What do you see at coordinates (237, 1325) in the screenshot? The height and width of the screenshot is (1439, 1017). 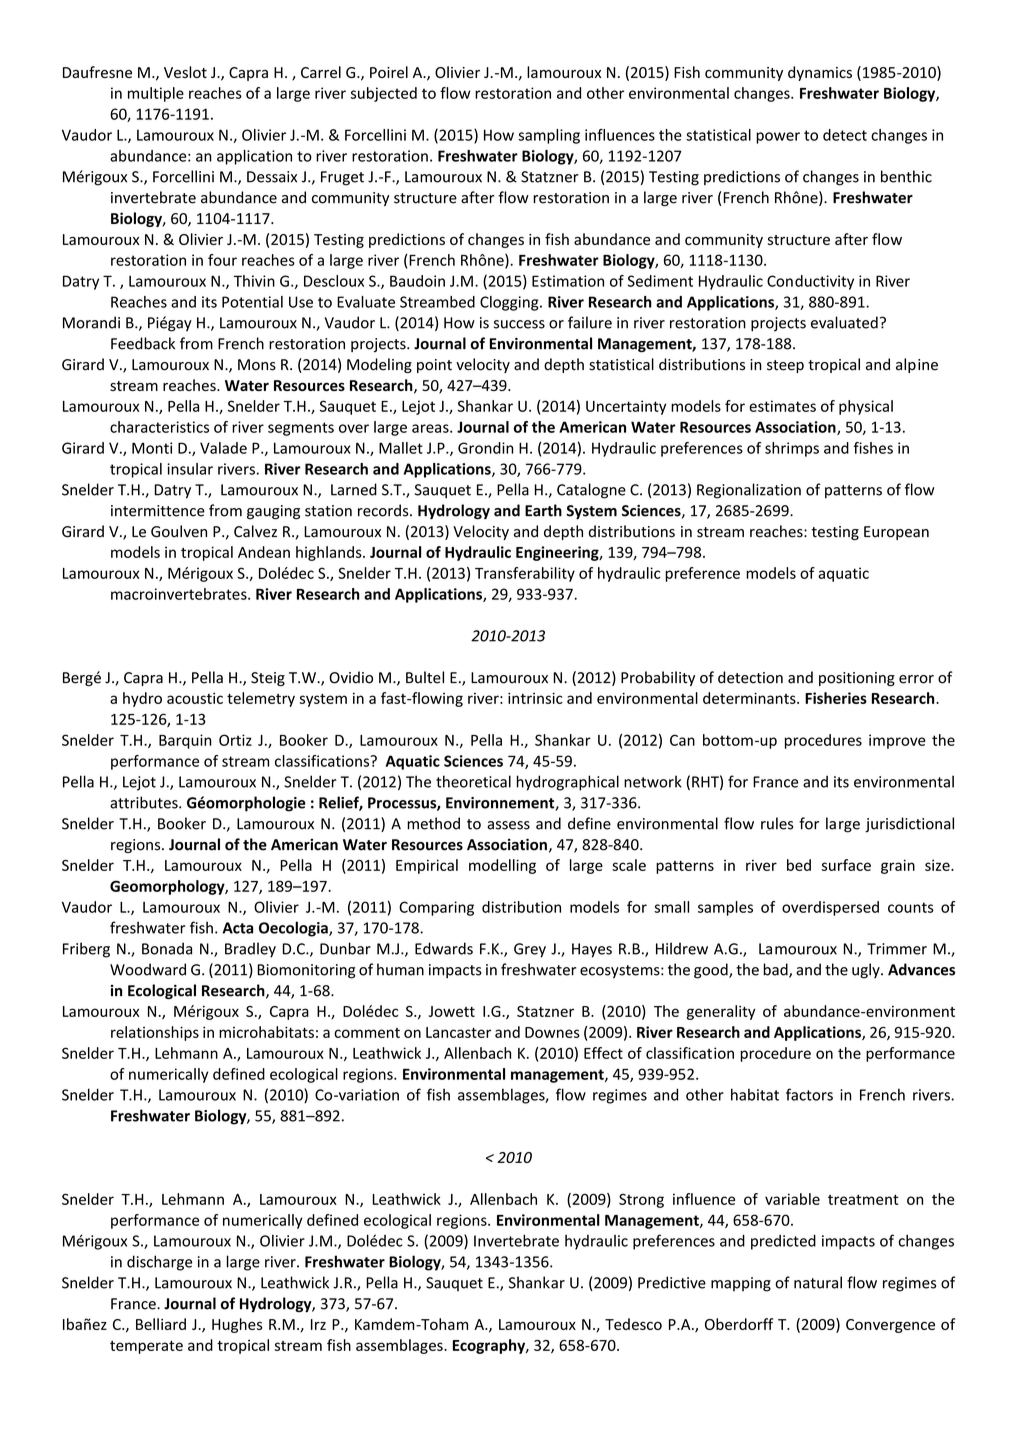 I see `Hughes` at bounding box center [237, 1325].
